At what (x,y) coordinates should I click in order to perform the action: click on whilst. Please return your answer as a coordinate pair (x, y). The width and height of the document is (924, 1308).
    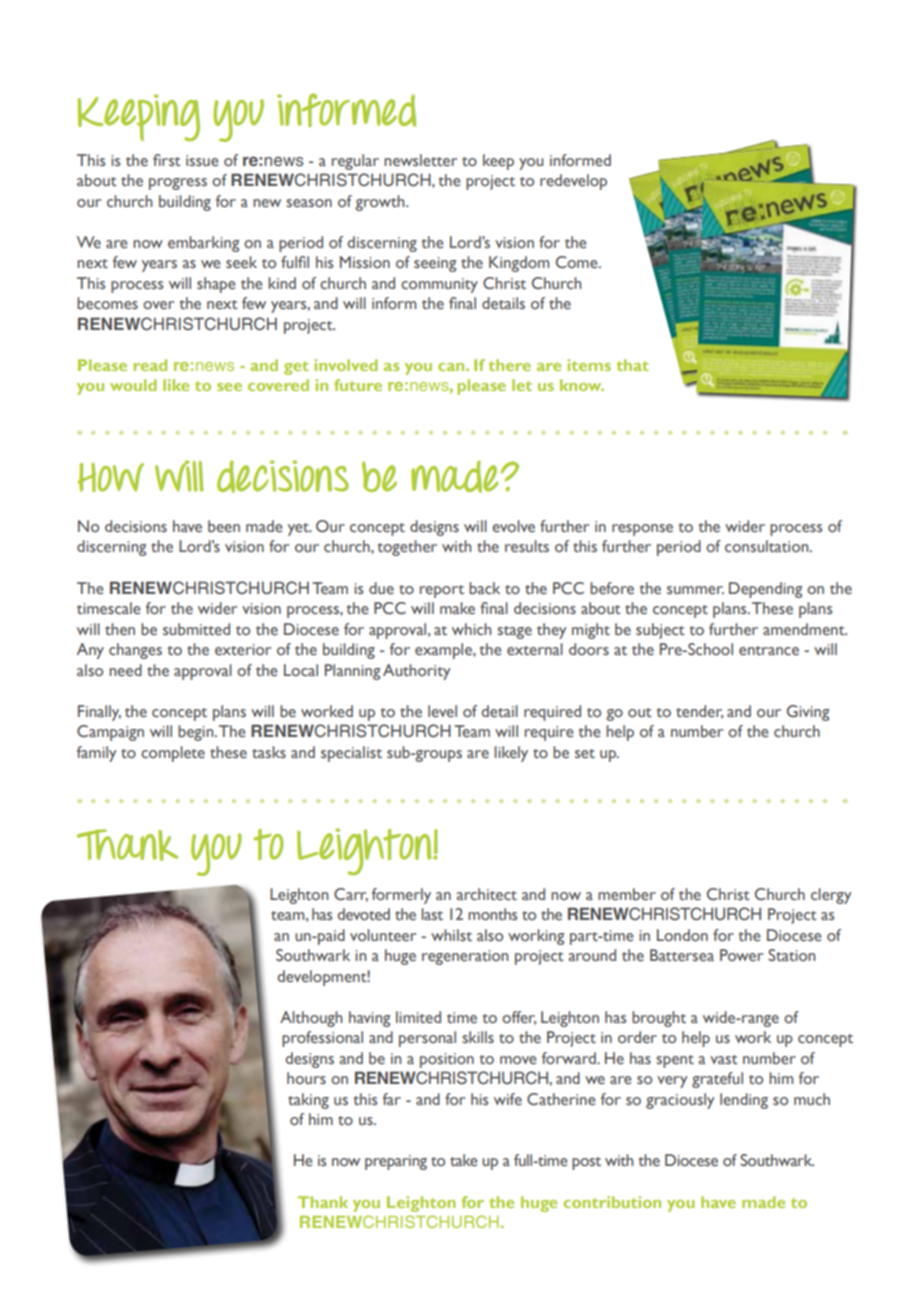
    Looking at the image, I should click on (451, 935).
